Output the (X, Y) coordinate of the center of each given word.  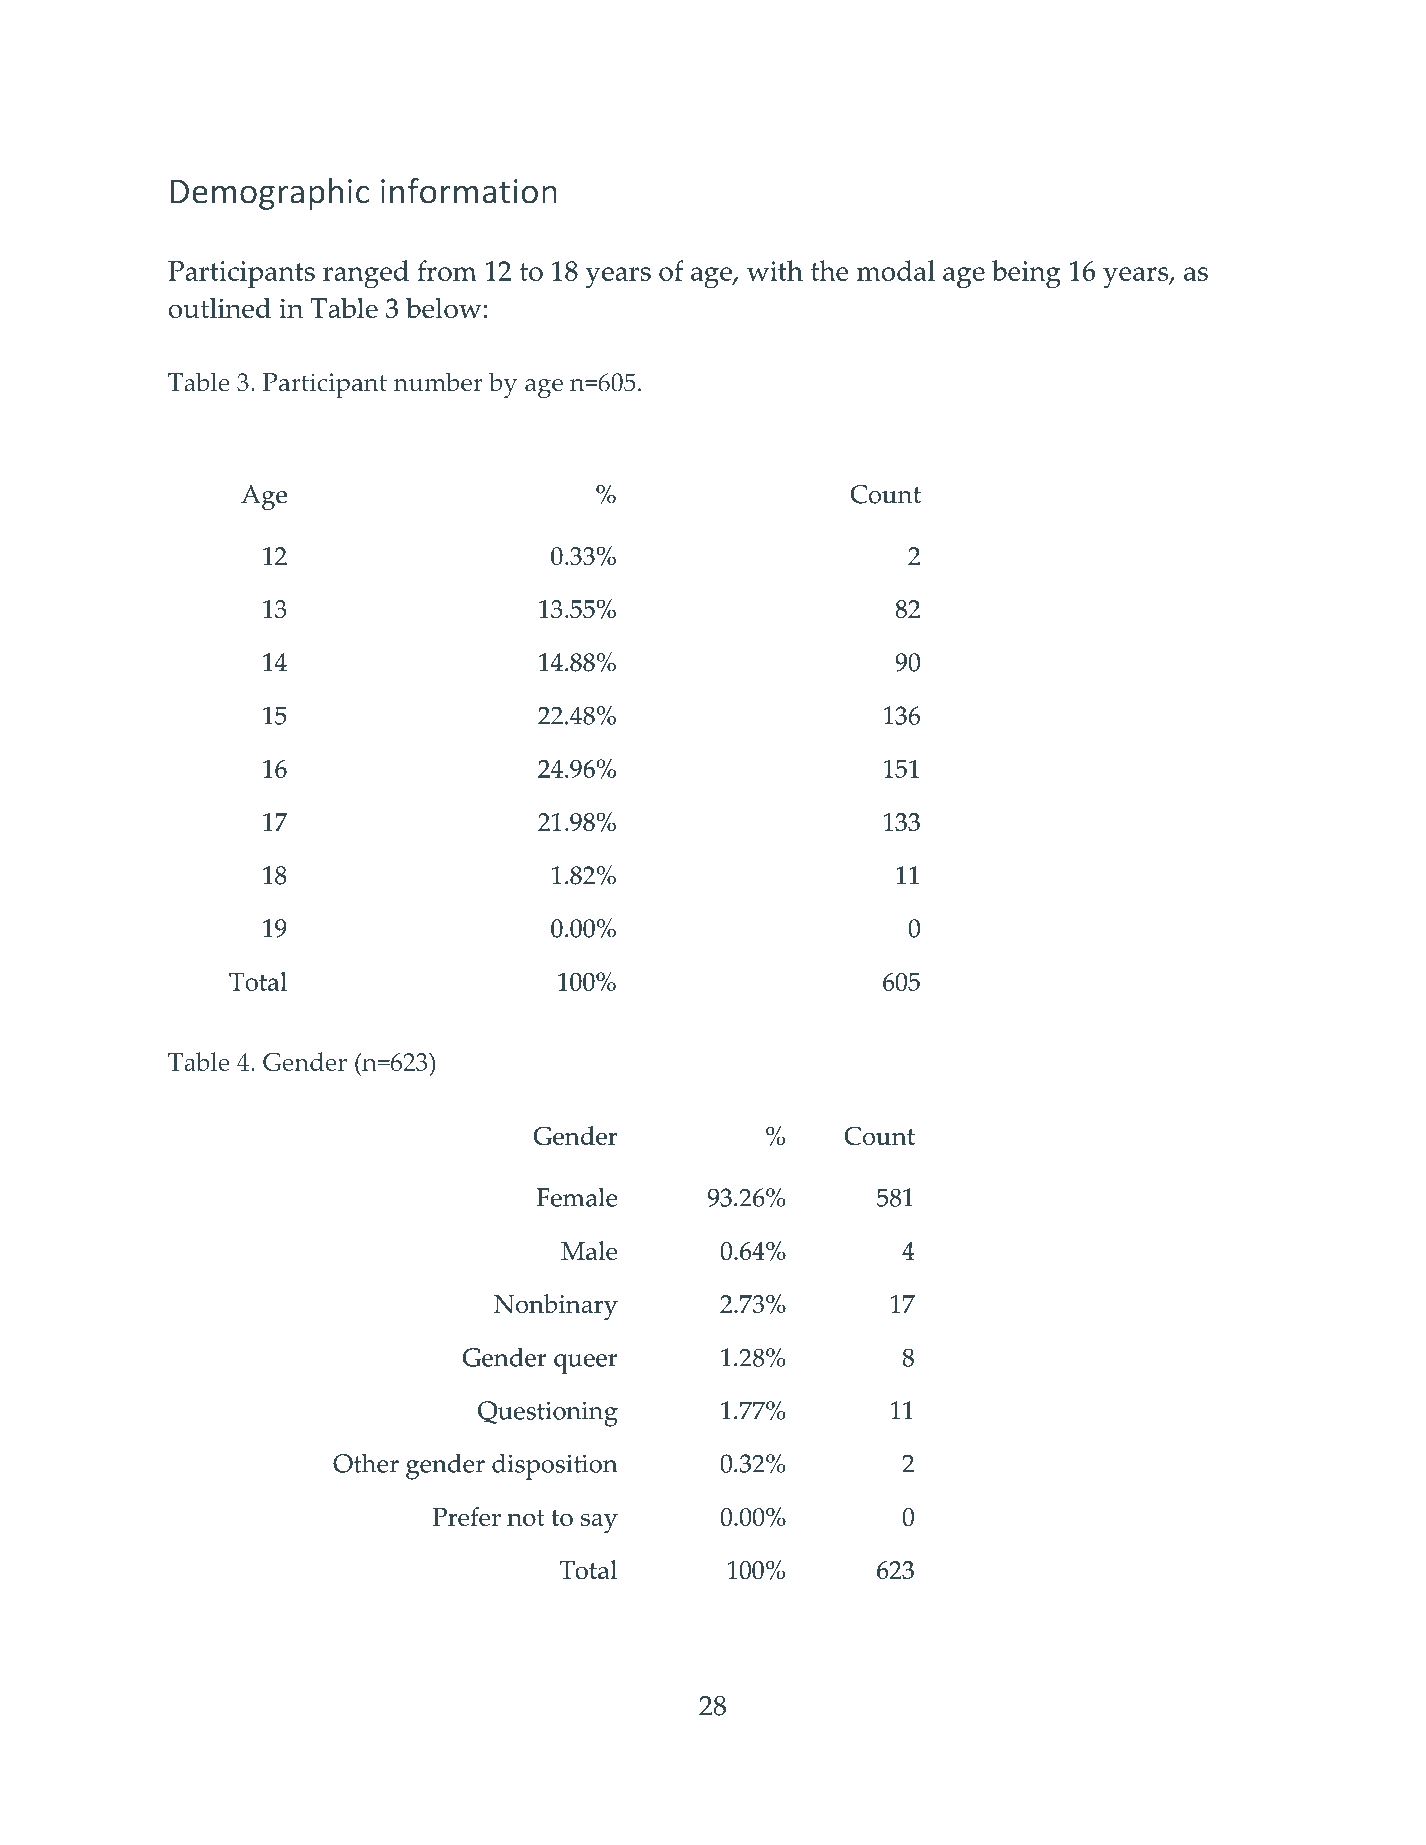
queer (586, 1364)
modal (896, 270)
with (775, 270)
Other (366, 1463)
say (599, 1523)
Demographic (270, 194)
